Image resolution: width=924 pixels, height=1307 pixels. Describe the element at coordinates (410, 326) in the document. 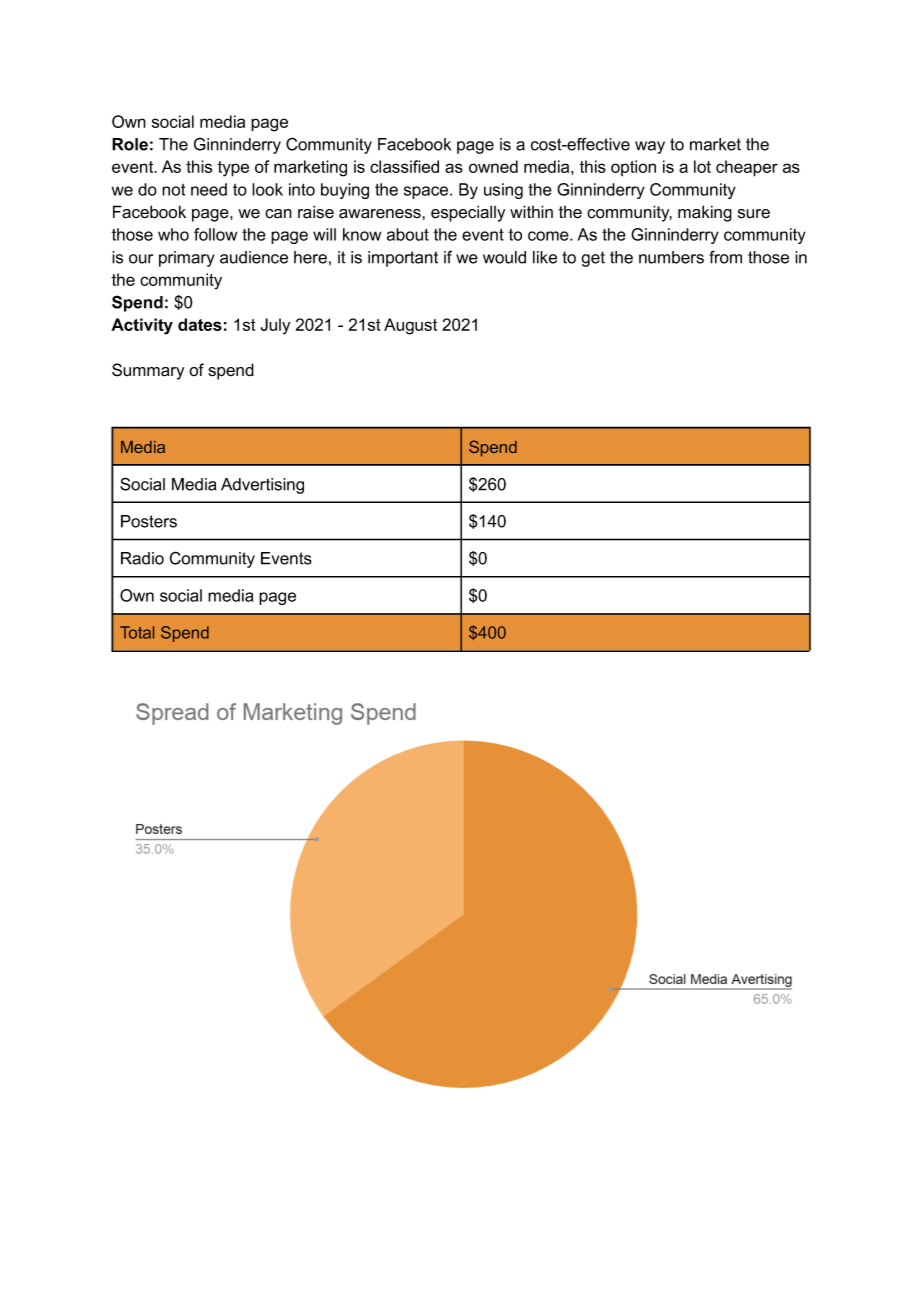

I see `August` at that location.
